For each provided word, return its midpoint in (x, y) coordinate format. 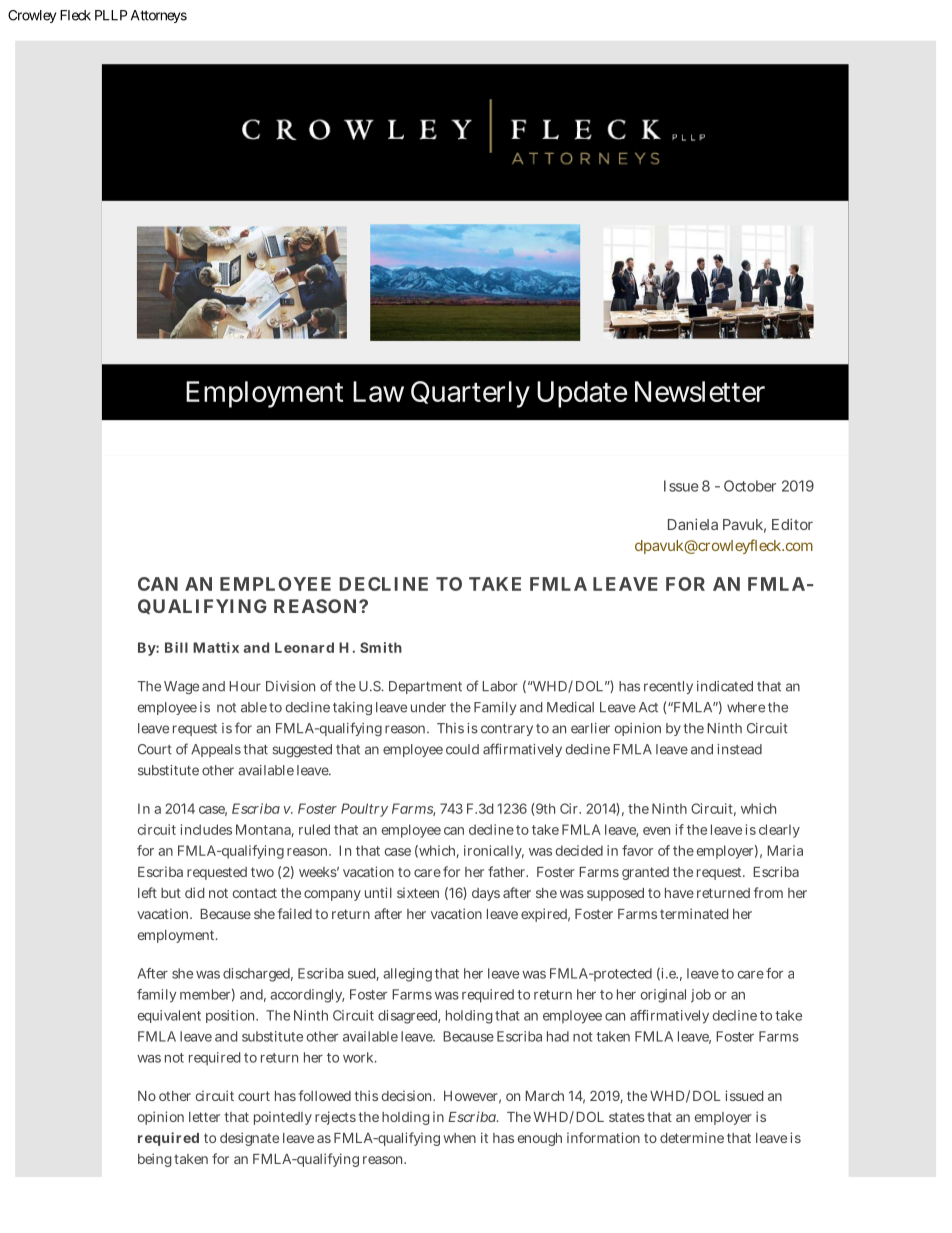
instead (739, 749)
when (459, 1138)
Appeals (216, 750)
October (750, 486)
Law (378, 391)
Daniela (693, 524)
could (462, 749)
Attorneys (159, 16)
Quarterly (470, 394)
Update (582, 394)
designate (249, 1139)
